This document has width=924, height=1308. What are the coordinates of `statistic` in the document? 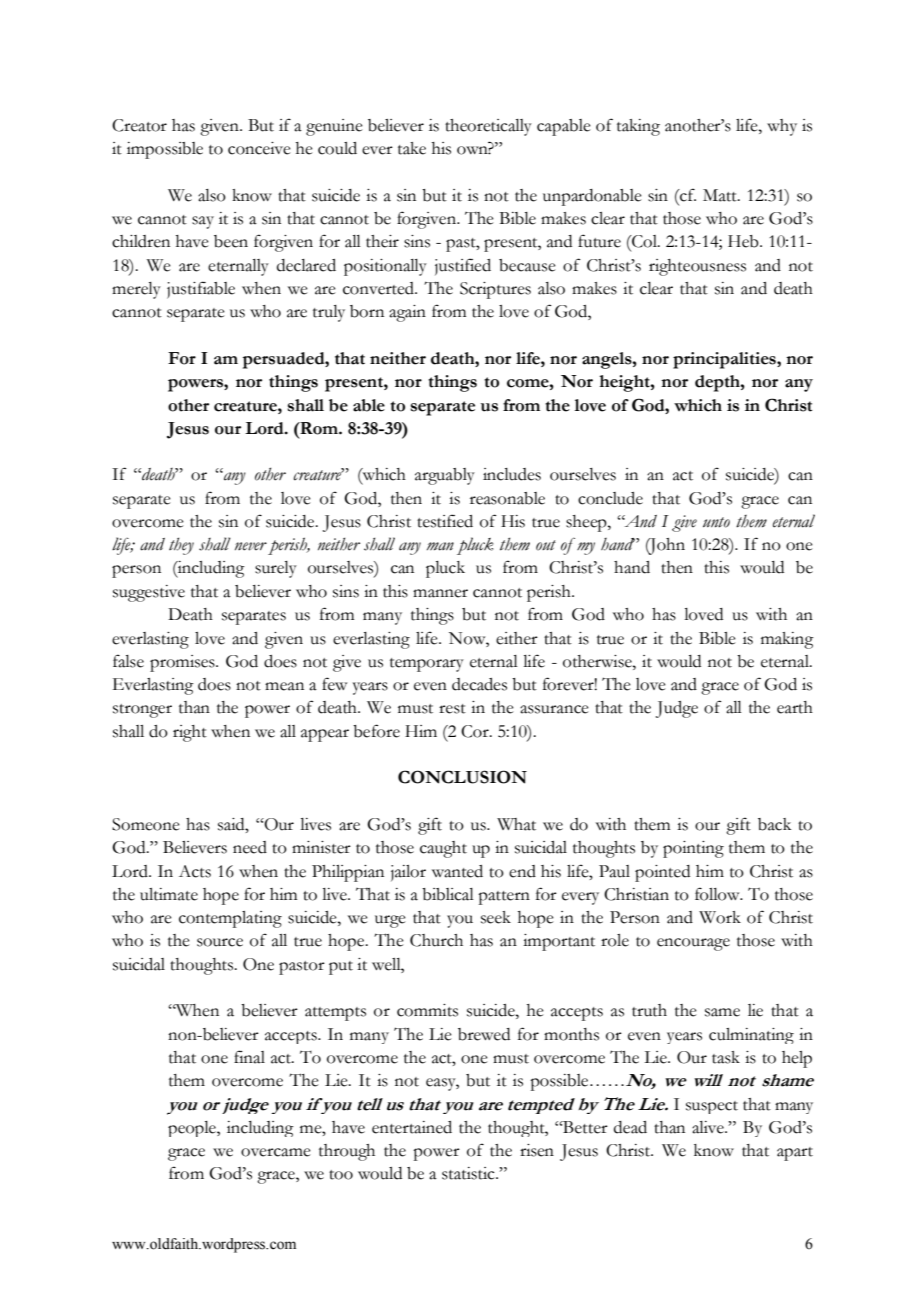 It's located at (469, 1173).
